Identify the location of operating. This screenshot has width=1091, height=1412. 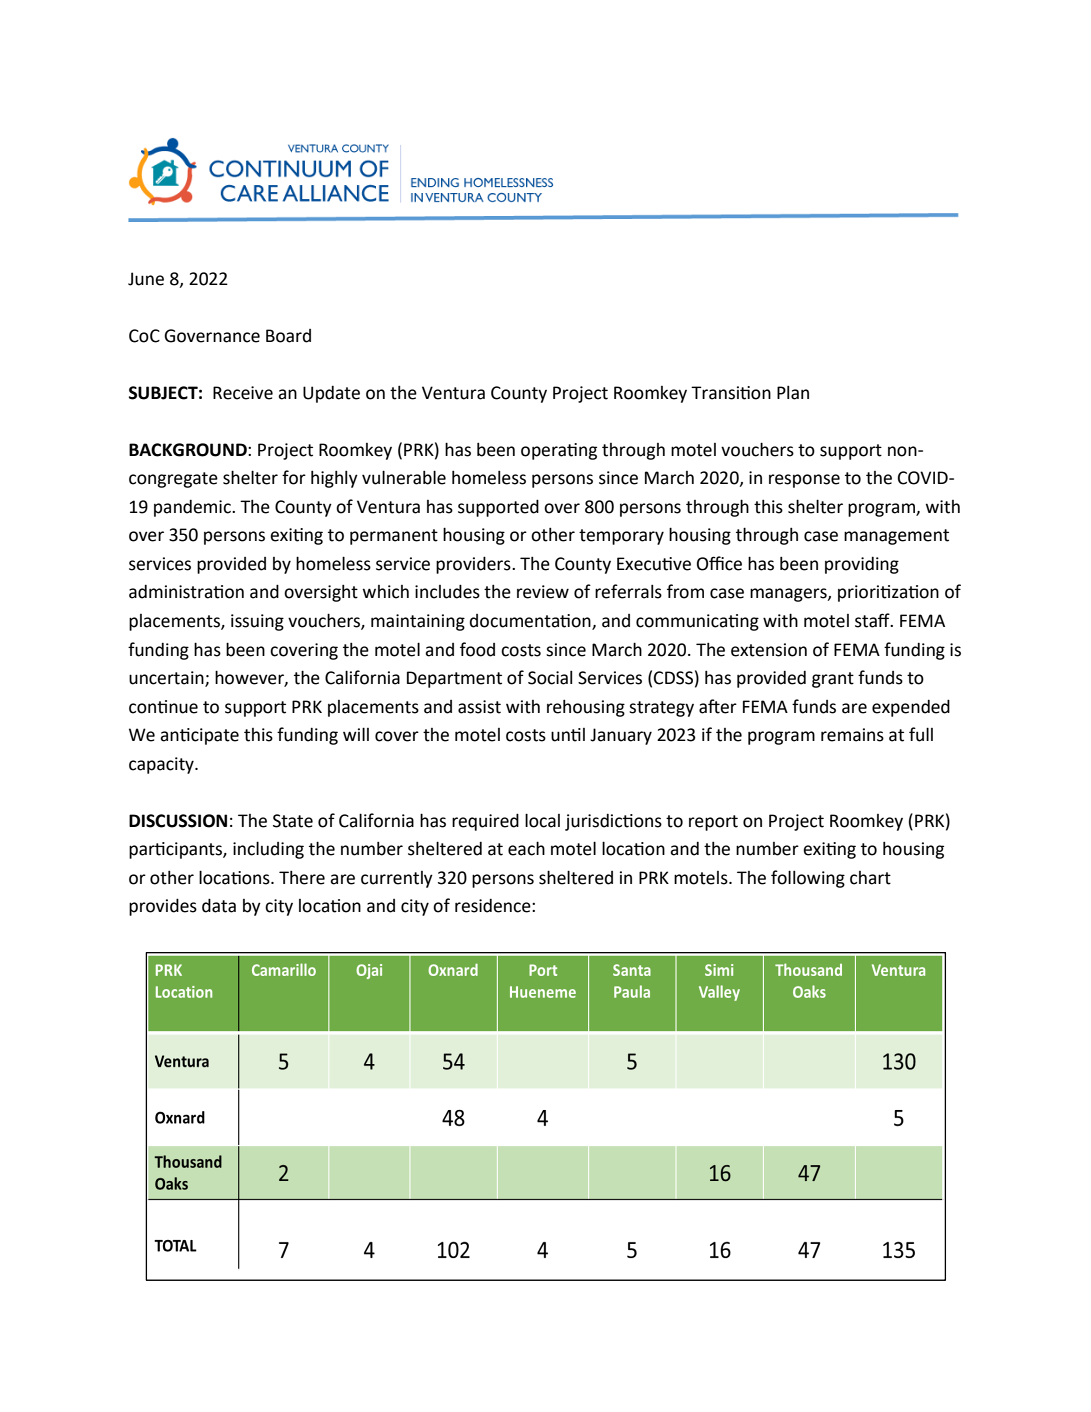
(559, 451).
